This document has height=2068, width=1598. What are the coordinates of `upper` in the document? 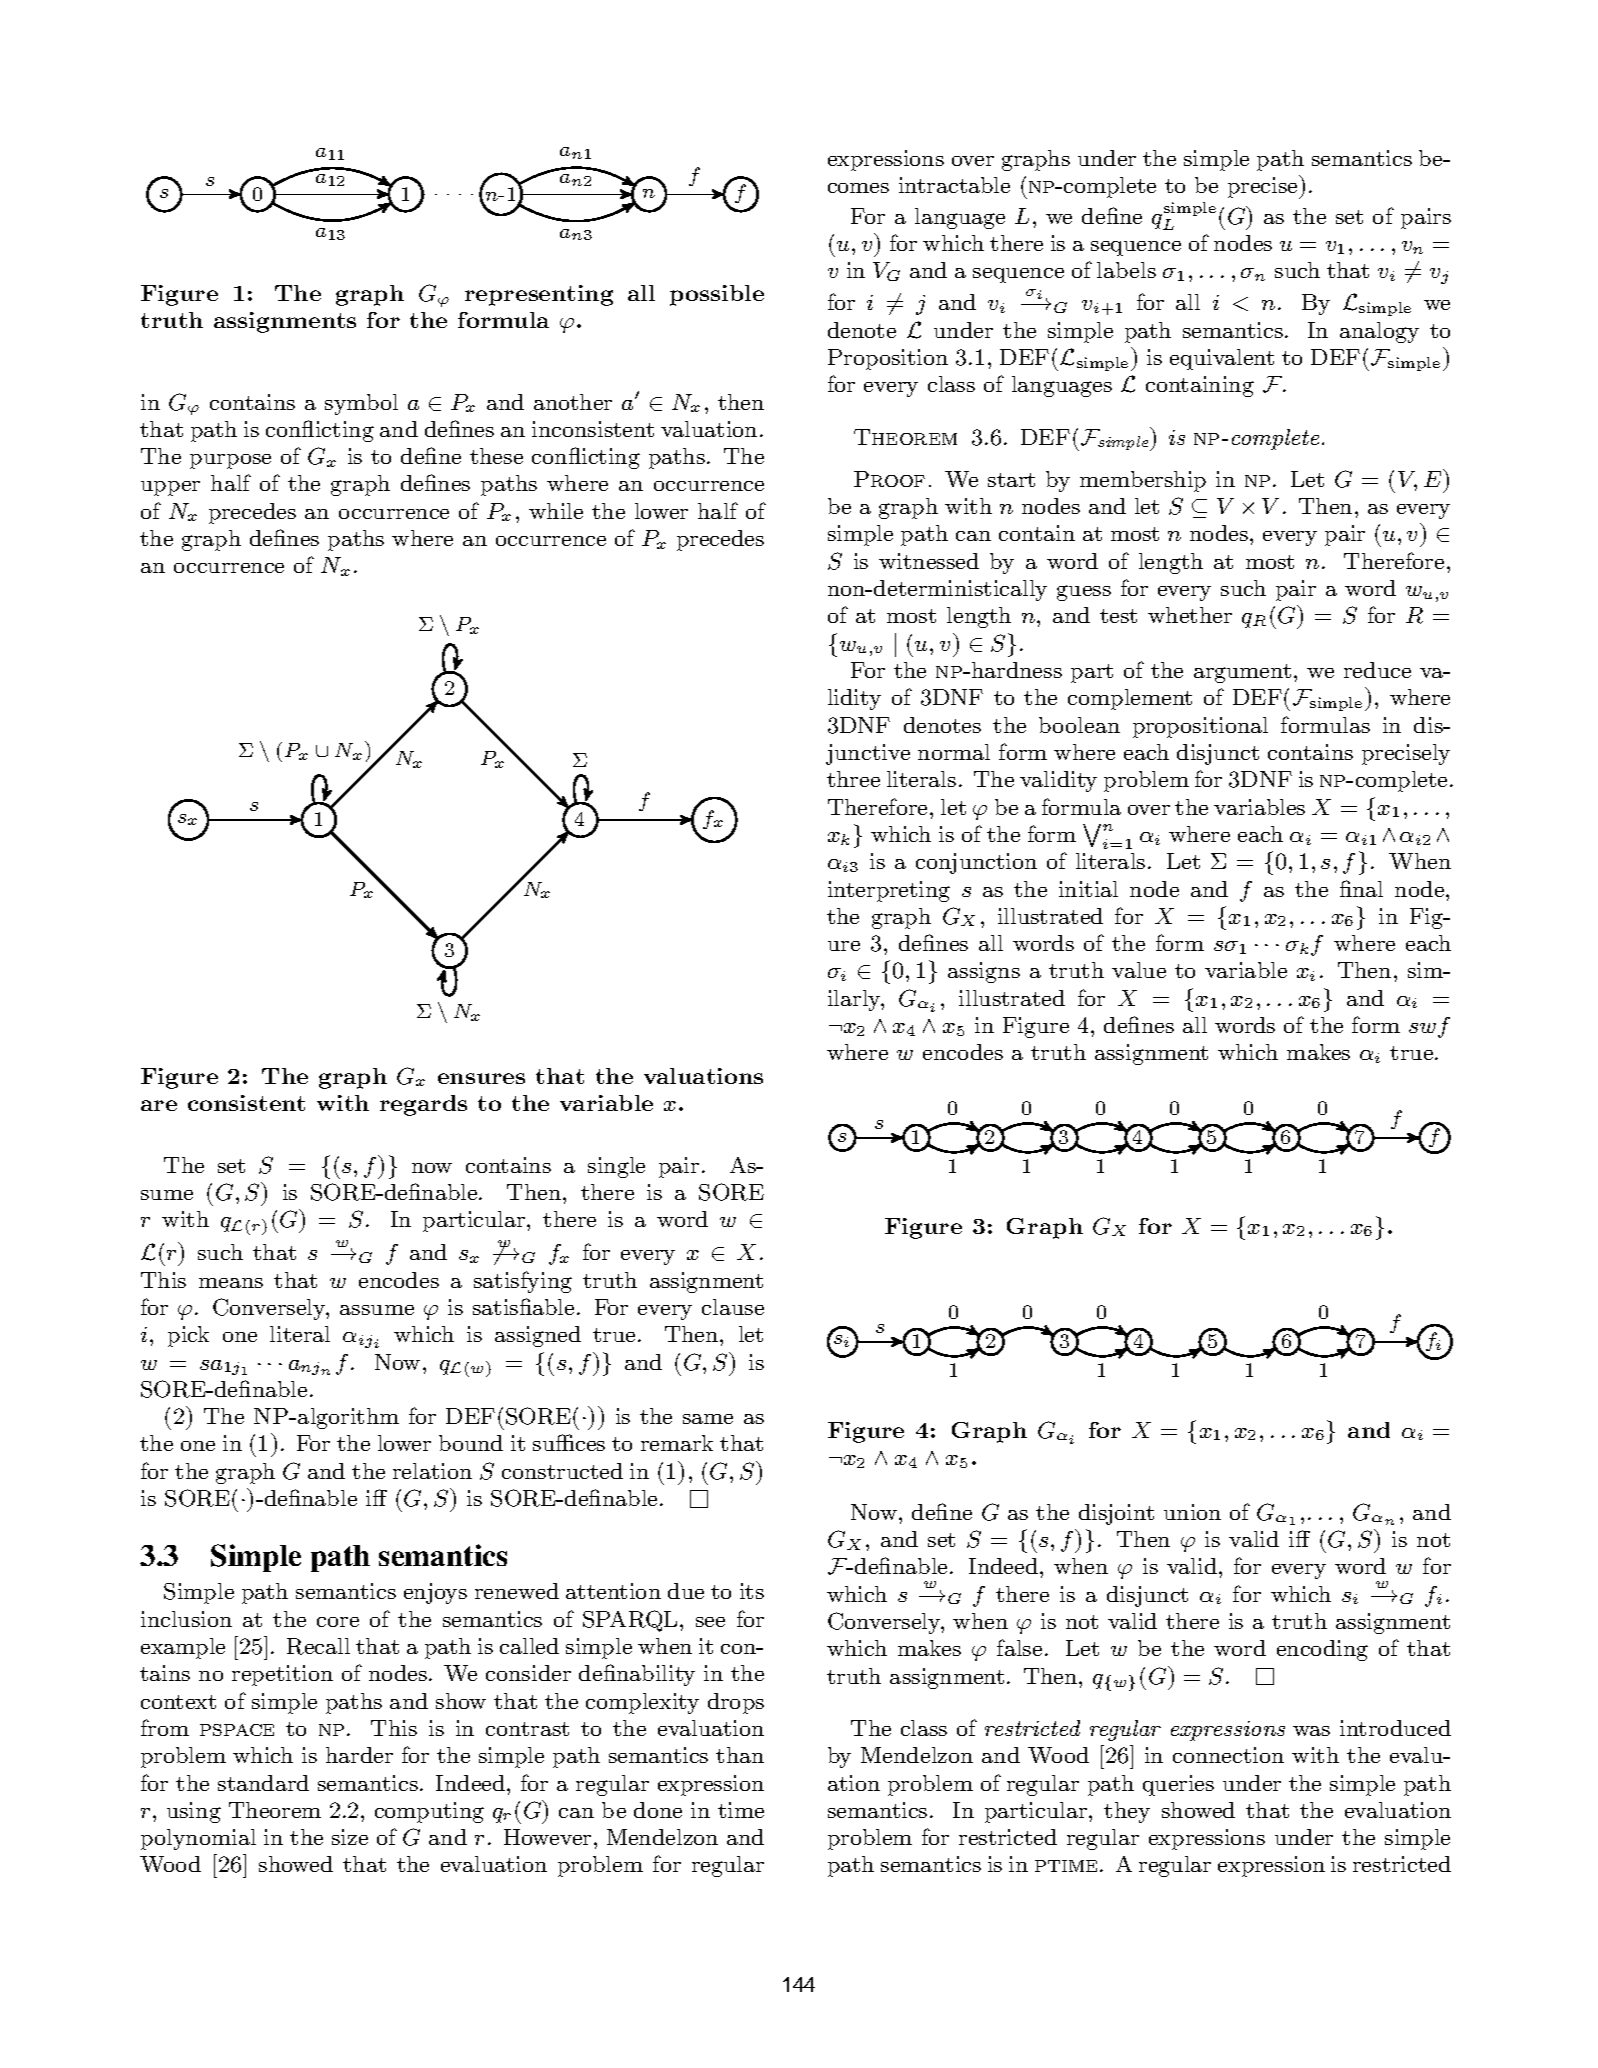 It's located at (170, 488).
